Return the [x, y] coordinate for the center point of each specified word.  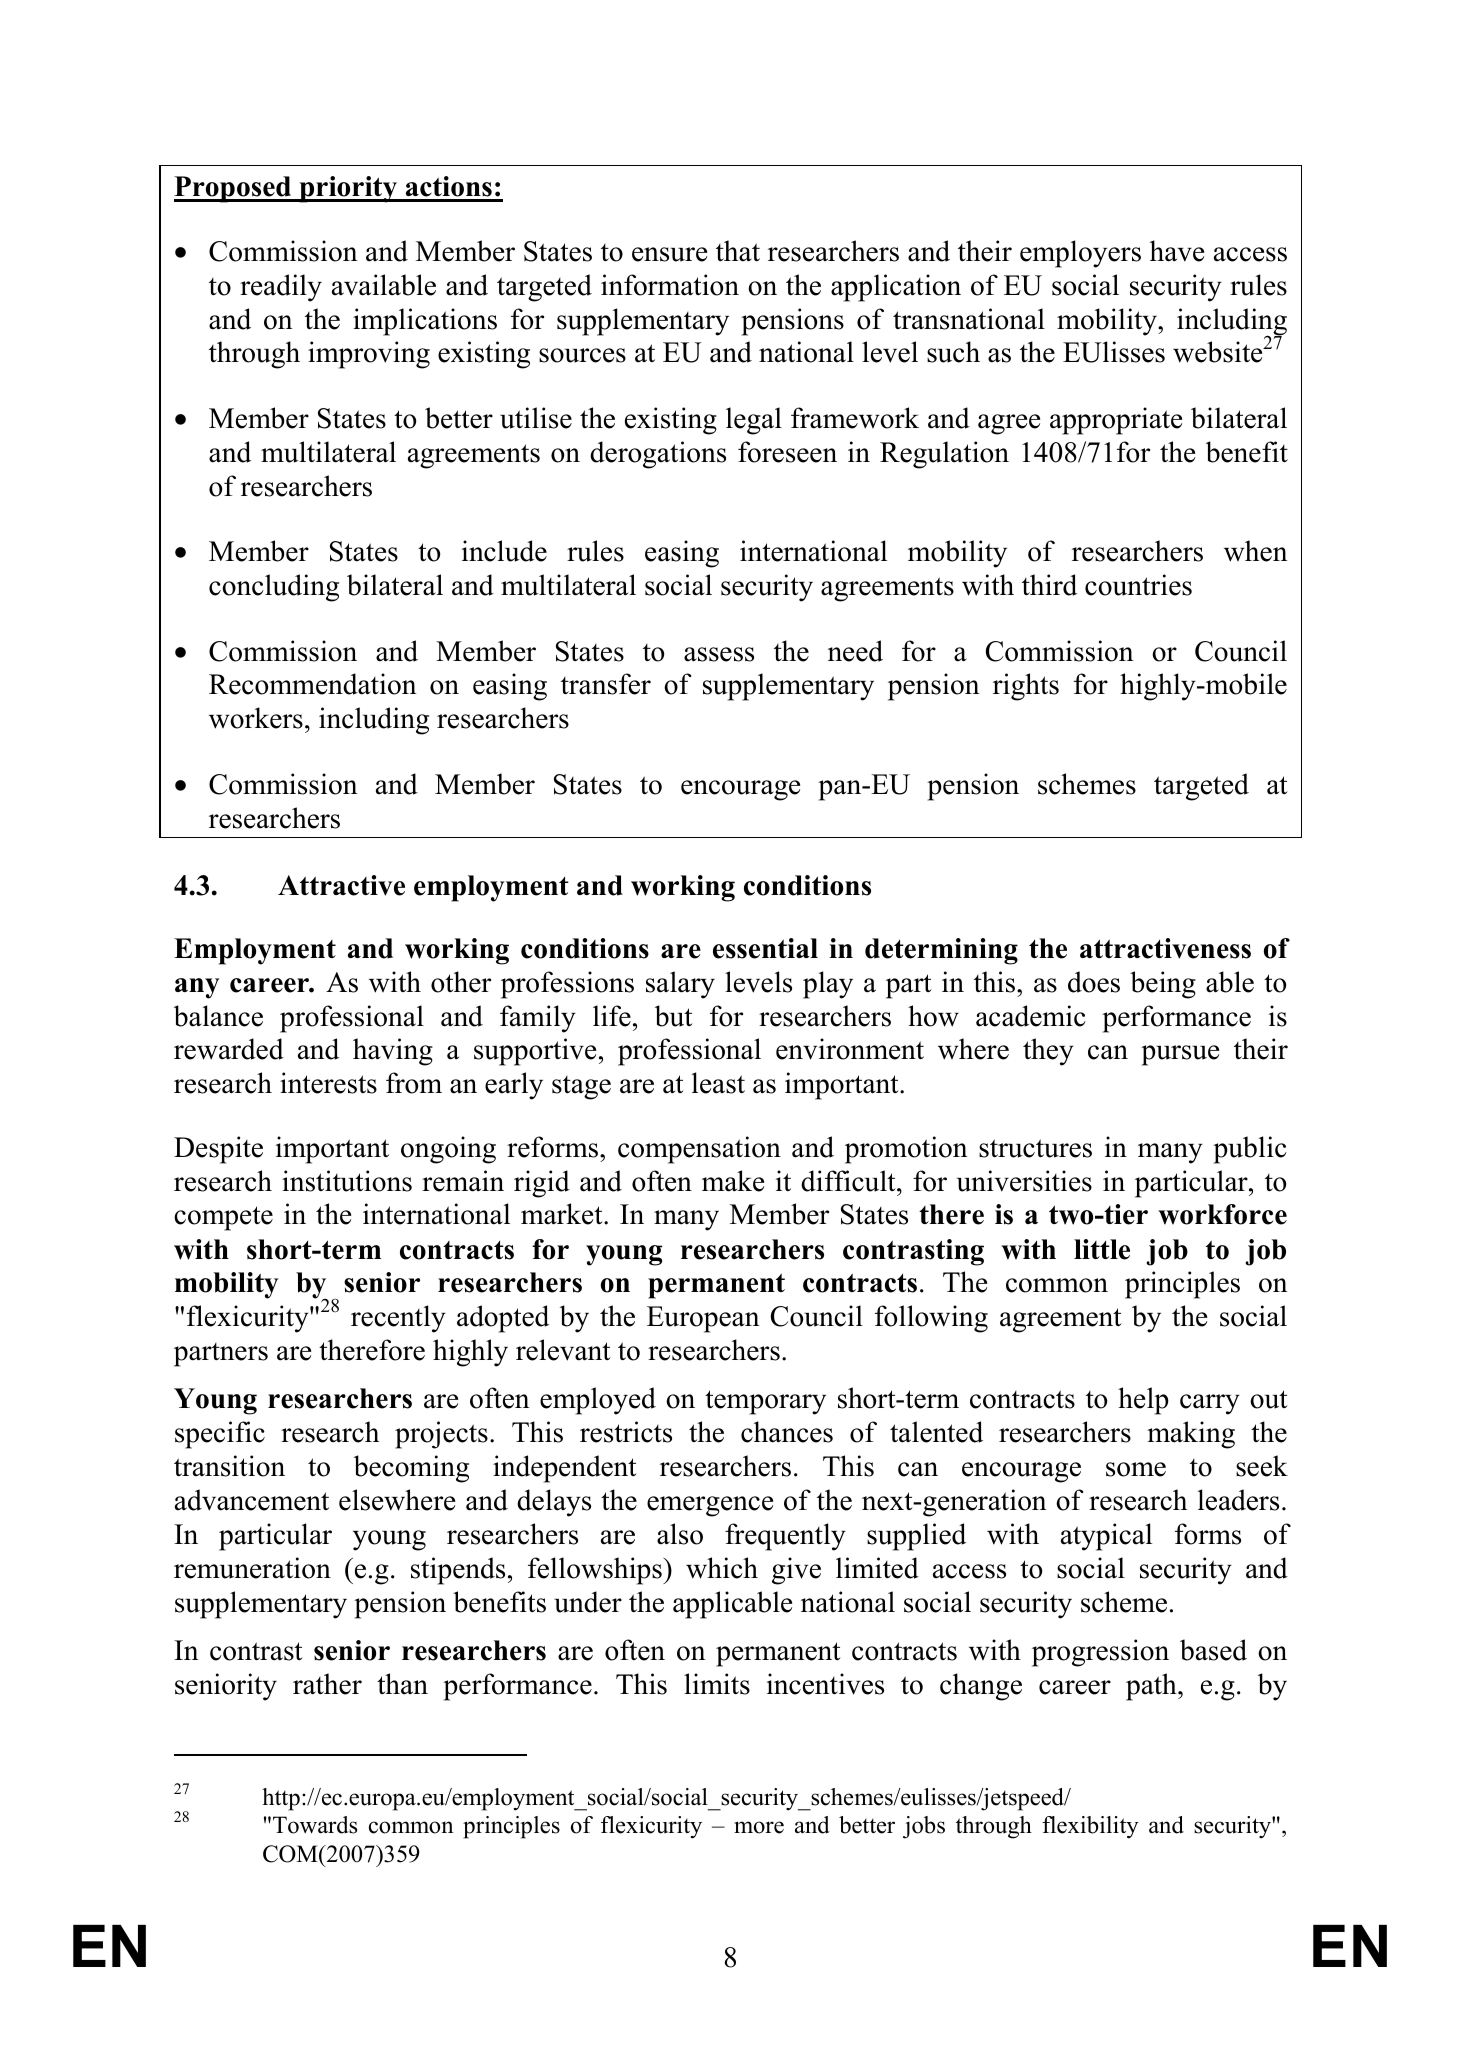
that [738, 251]
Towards [315, 1825]
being [1163, 985]
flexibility [1090, 1827]
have [1177, 251]
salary [680, 985]
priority [348, 189]
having [393, 1052]
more [759, 1827]
